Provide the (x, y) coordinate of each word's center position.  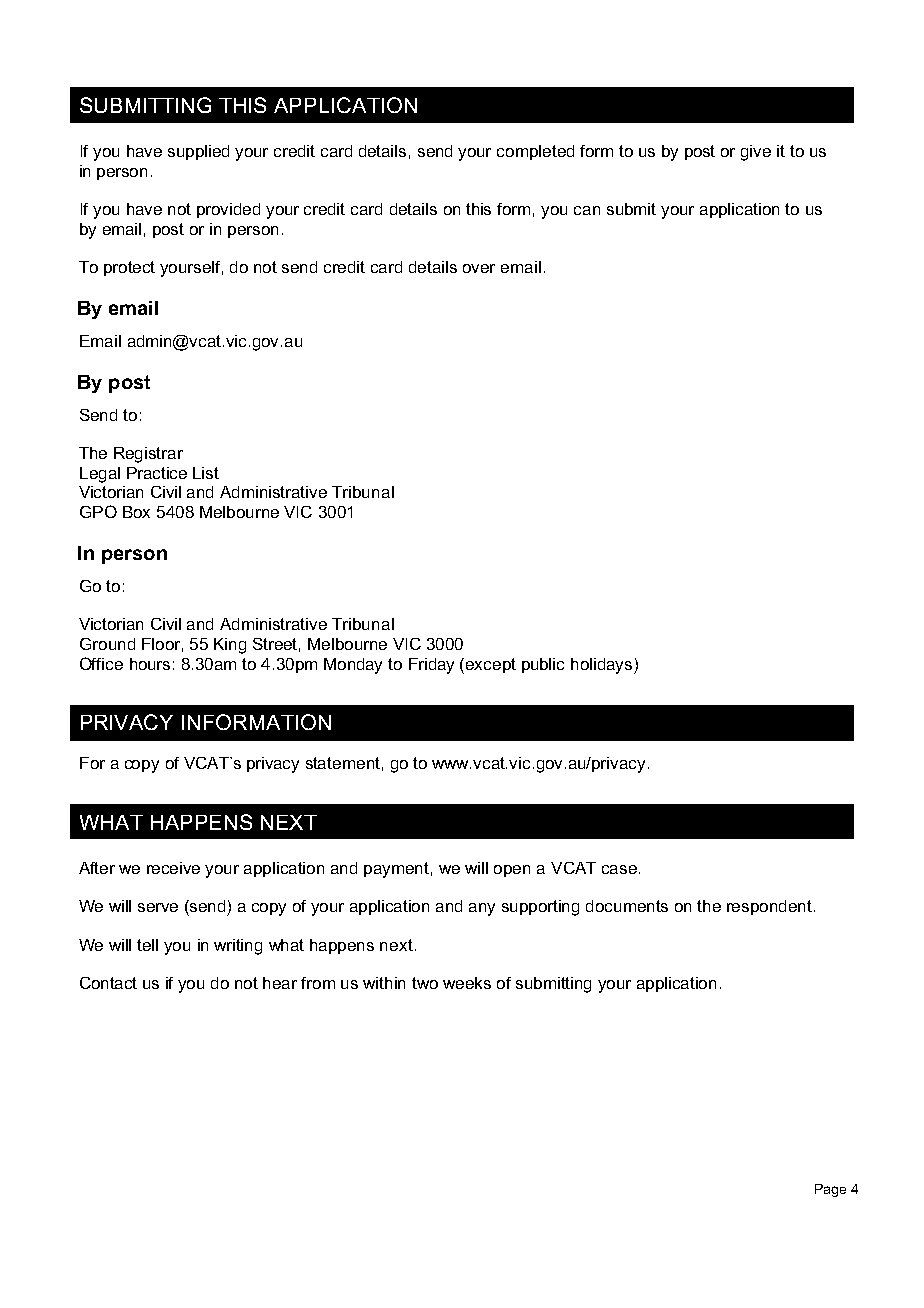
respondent (771, 907)
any (482, 909)
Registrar (148, 455)
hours (150, 664)
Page (830, 1190)
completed (535, 152)
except (491, 665)
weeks (467, 983)
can (587, 210)
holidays (603, 666)
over (479, 268)
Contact (108, 983)
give (756, 153)
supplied (198, 152)
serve (158, 907)
